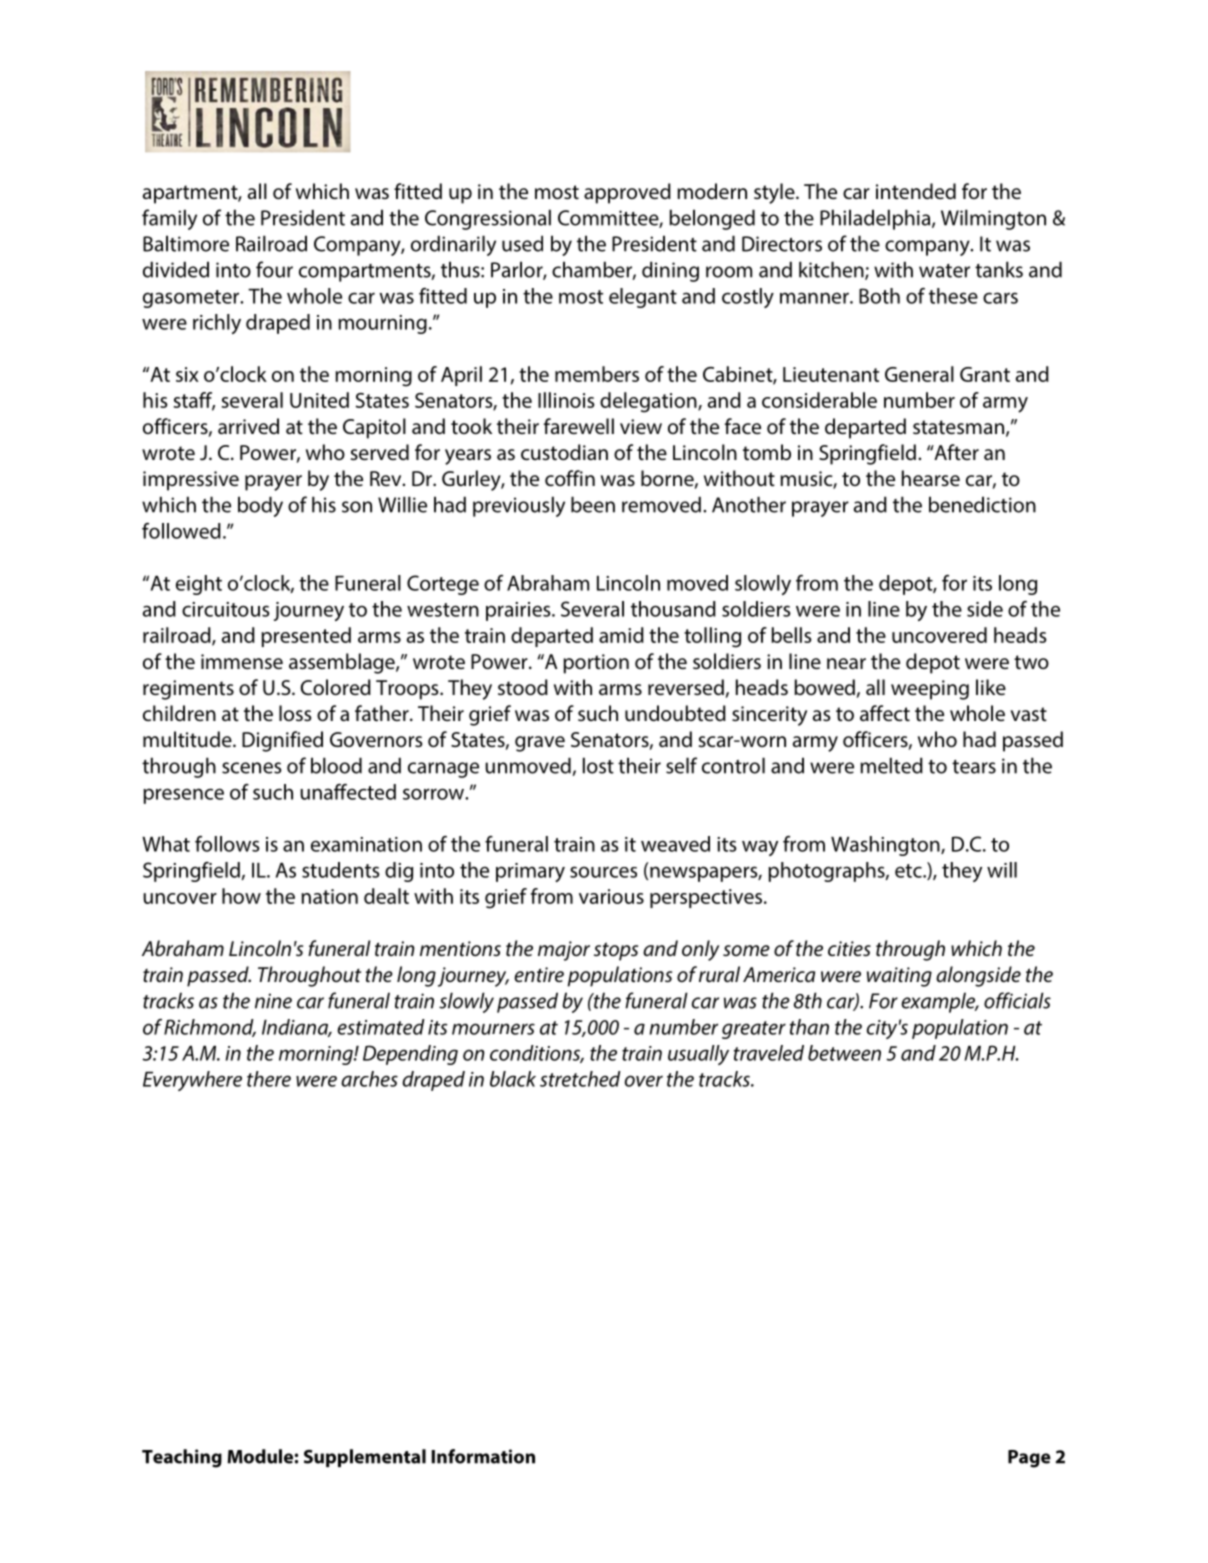  What do you see at coordinates (182, 1458) in the image?
I see `Teaching` at bounding box center [182, 1458].
